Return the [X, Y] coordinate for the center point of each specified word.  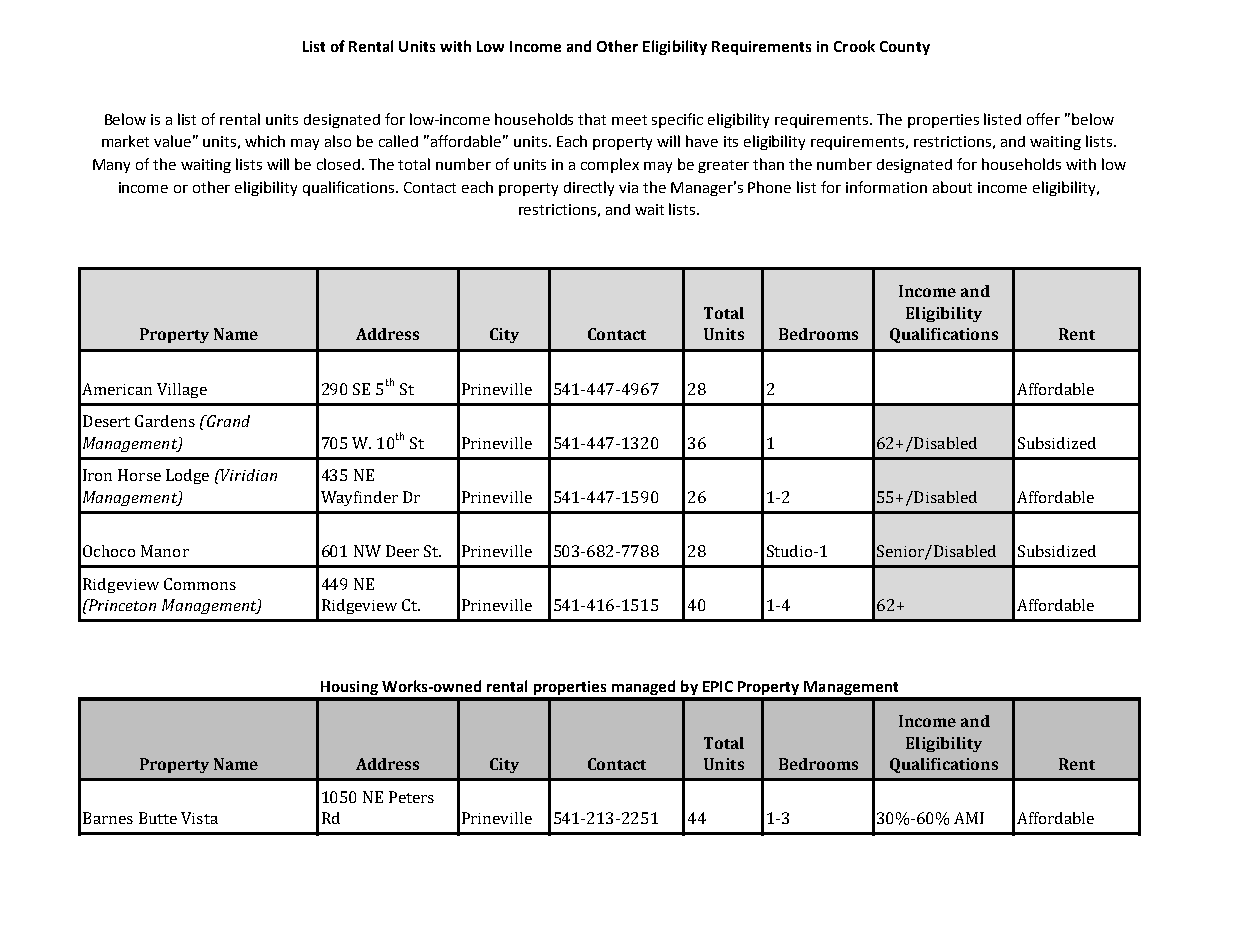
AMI [969, 818]
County [905, 48]
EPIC [718, 686]
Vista [199, 818]
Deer [402, 551]
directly [589, 188]
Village [182, 390]
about [952, 187]
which [265, 141]
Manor [165, 551]
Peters [411, 797]
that [592, 119]
